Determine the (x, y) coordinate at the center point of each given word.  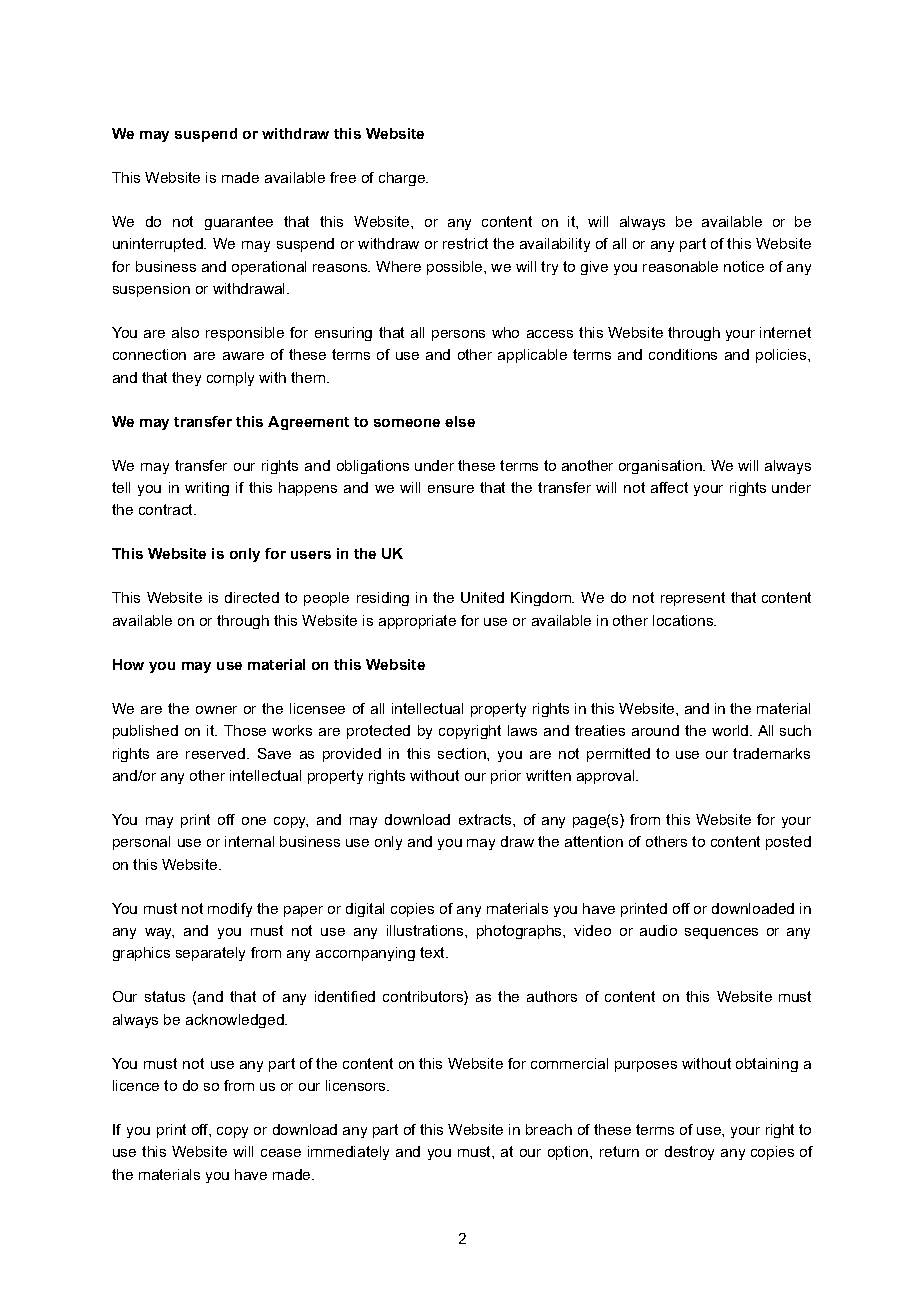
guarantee (239, 223)
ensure (451, 489)
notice (744, 266)
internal (249, 841)
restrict (465, 243)
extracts (486, 819)
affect (669, 487)
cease (281, 1153)
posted (788, 843)
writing (207, 489)
